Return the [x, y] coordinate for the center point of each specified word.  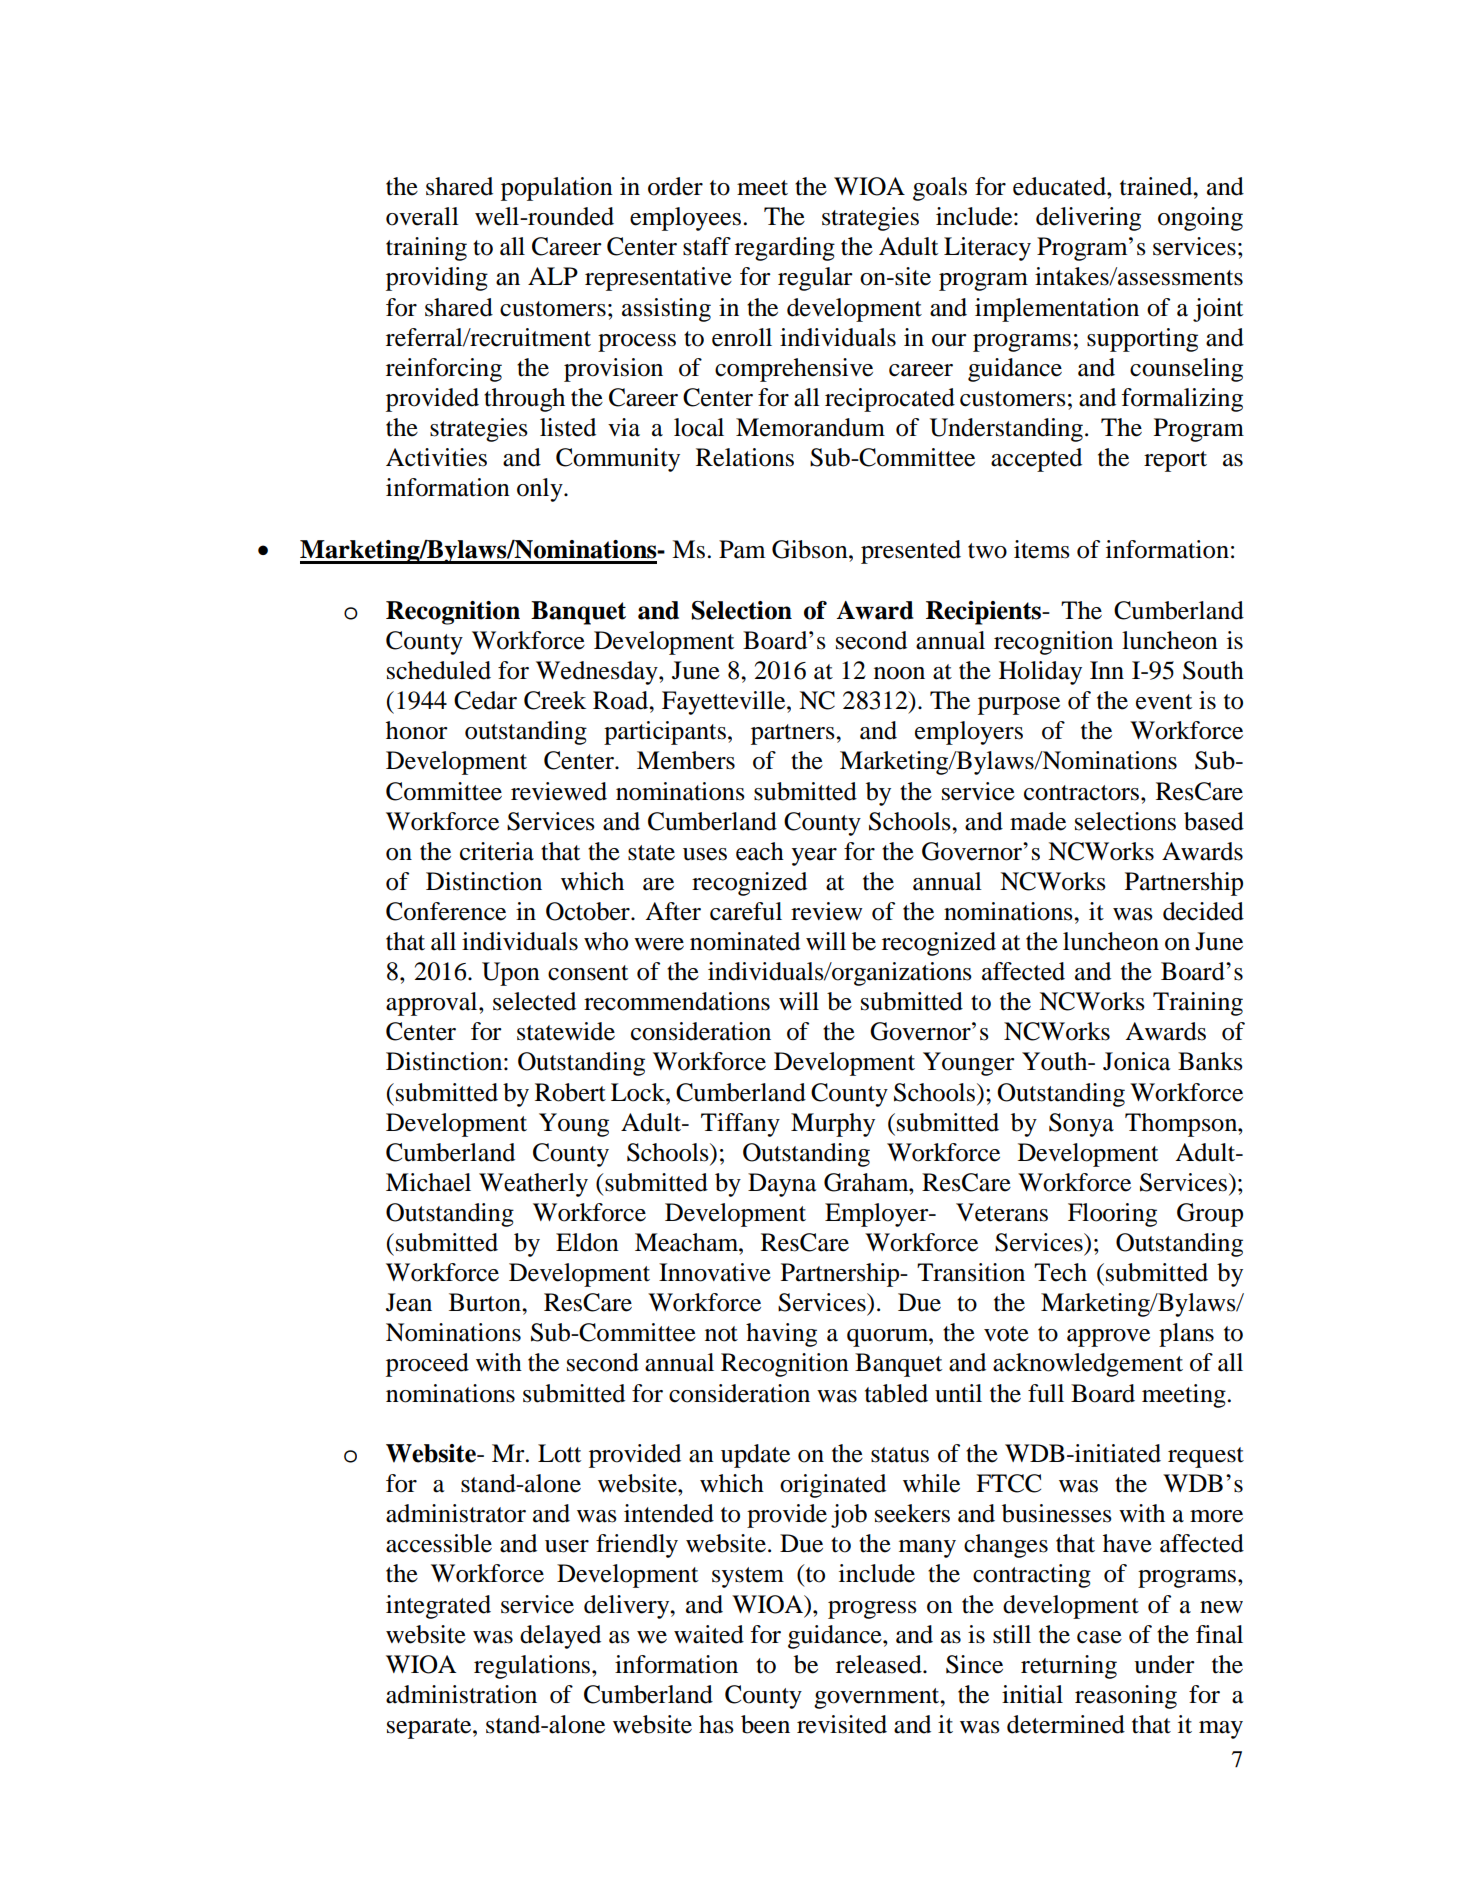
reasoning [1126, 1697]
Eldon [587, 1242]
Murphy [833, 1125]
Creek [555, 700]
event [1164, 702]
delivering [1088, 219]
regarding [785, 249]
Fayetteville [725, 703]
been [765, 1724]
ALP [553, 276]
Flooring [1112, 1215]
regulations [533, 1667]
